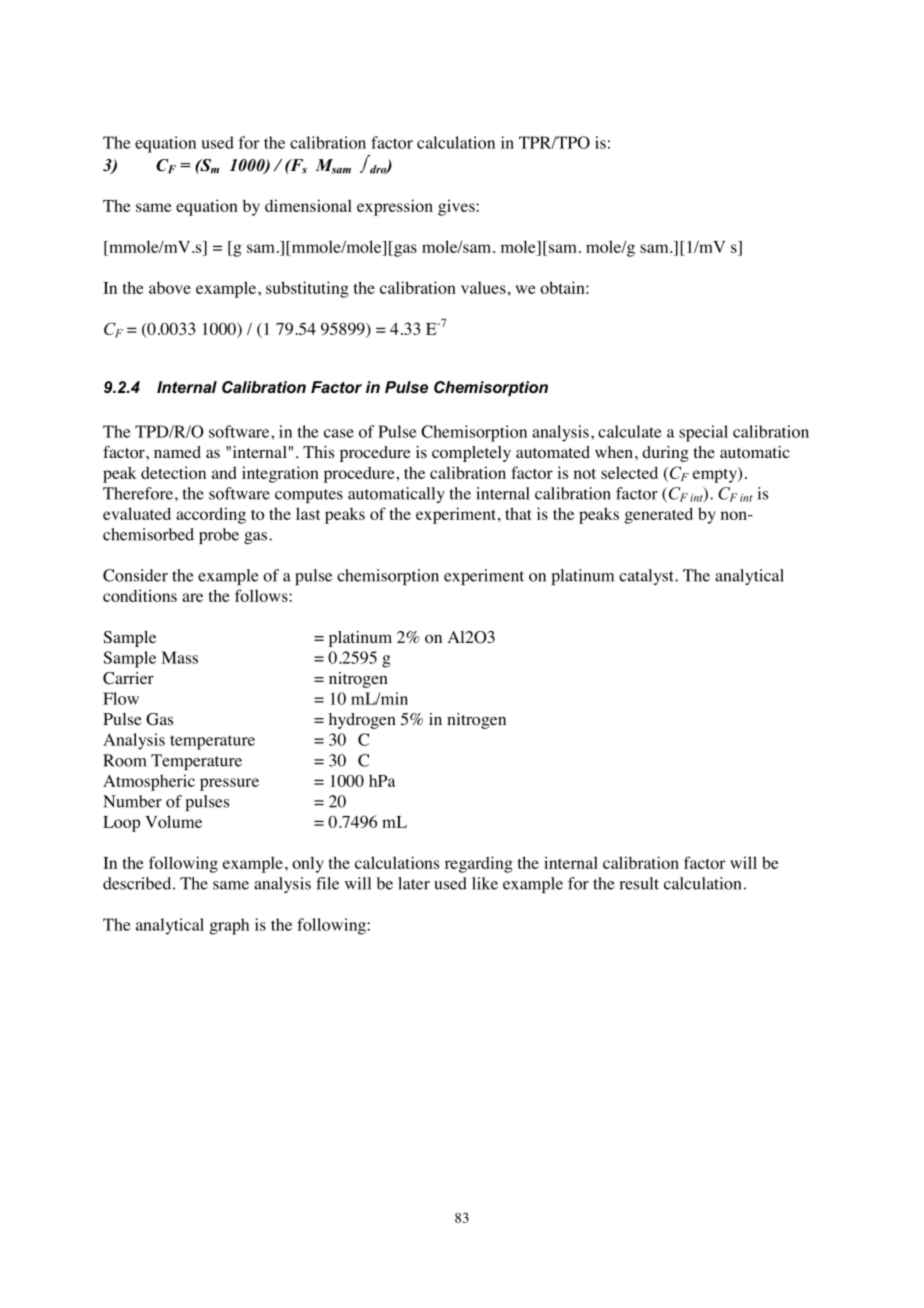 This image has width=924, height=1308. What do you see at coordinates (308, 513) in the image?
I see `last` at bounding box center [308, 513].
